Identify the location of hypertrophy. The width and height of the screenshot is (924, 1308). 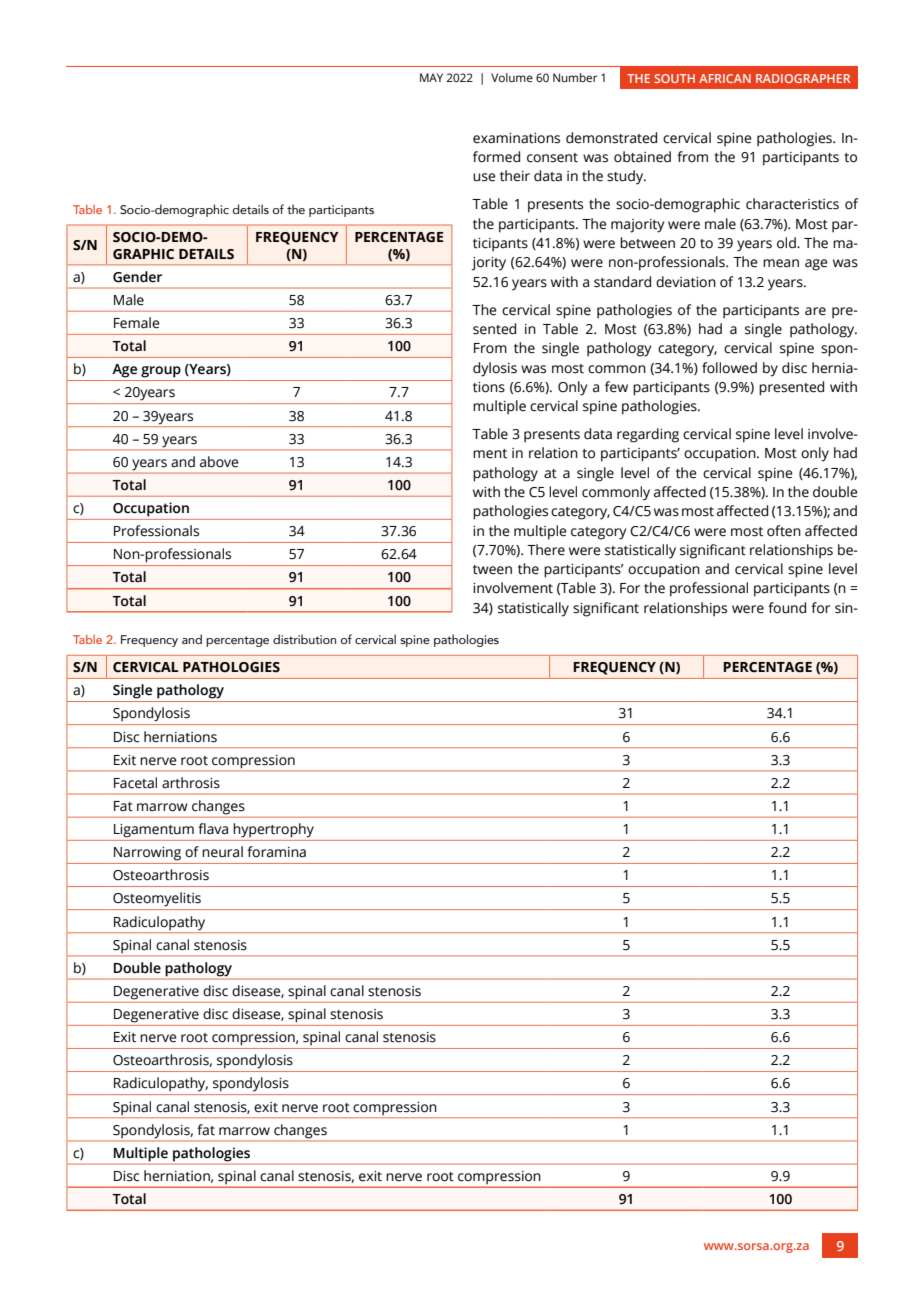
(273, 830).
